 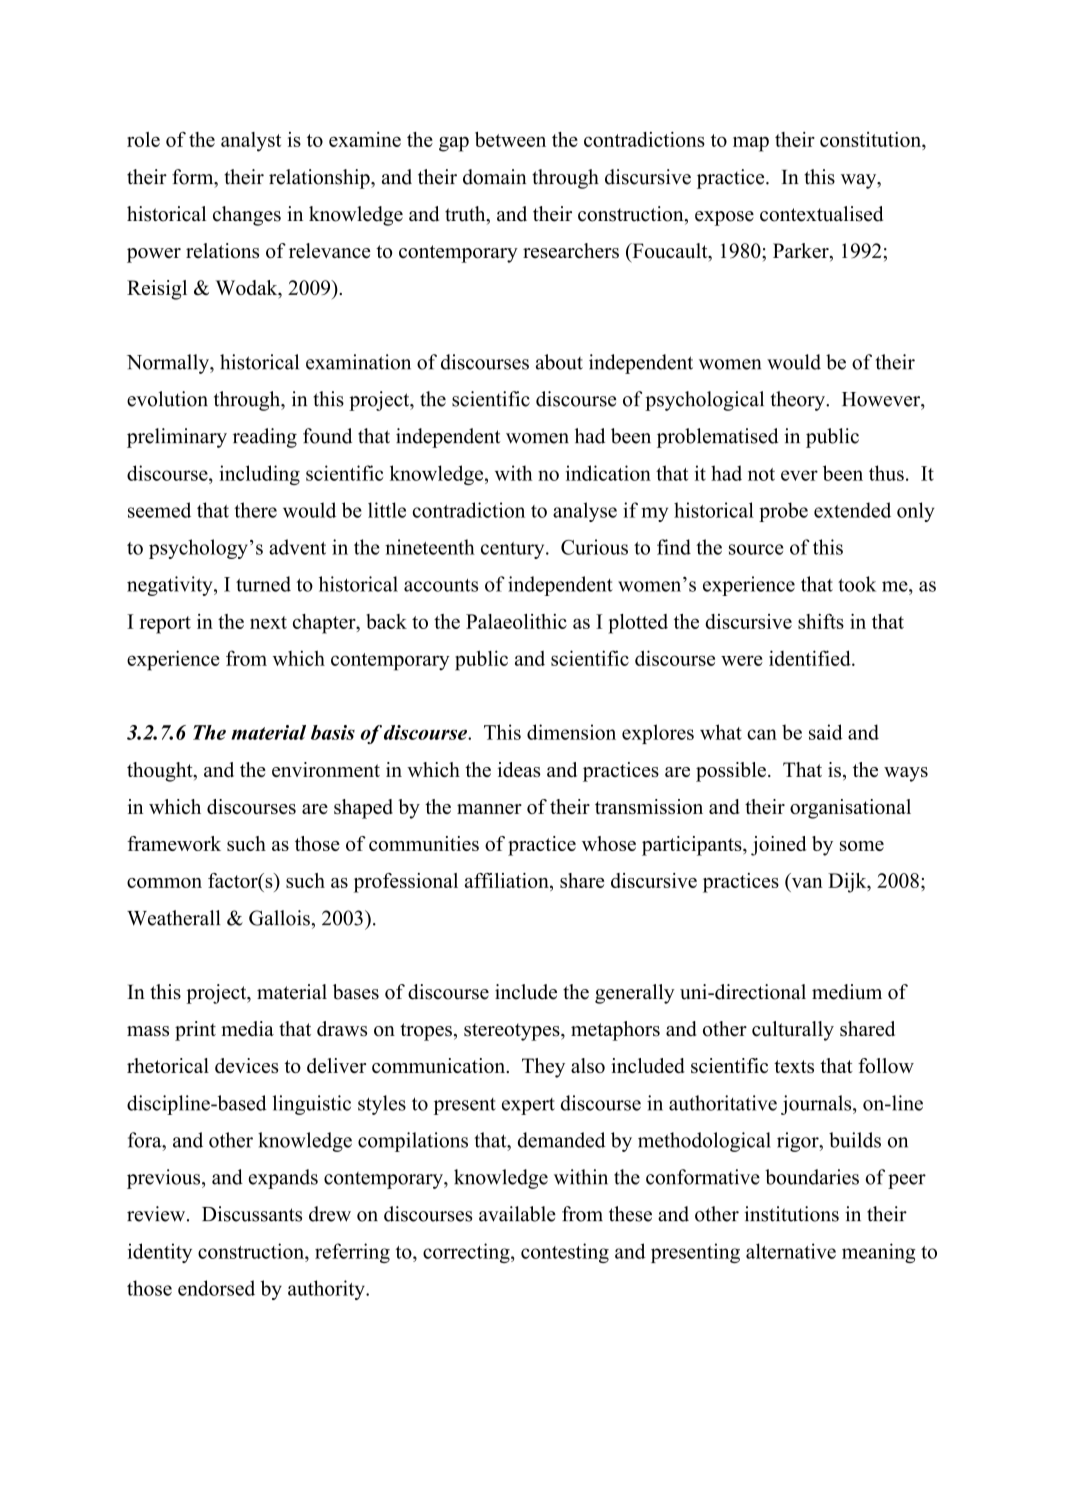 I want to click on next, so click(x=268, y=622).
